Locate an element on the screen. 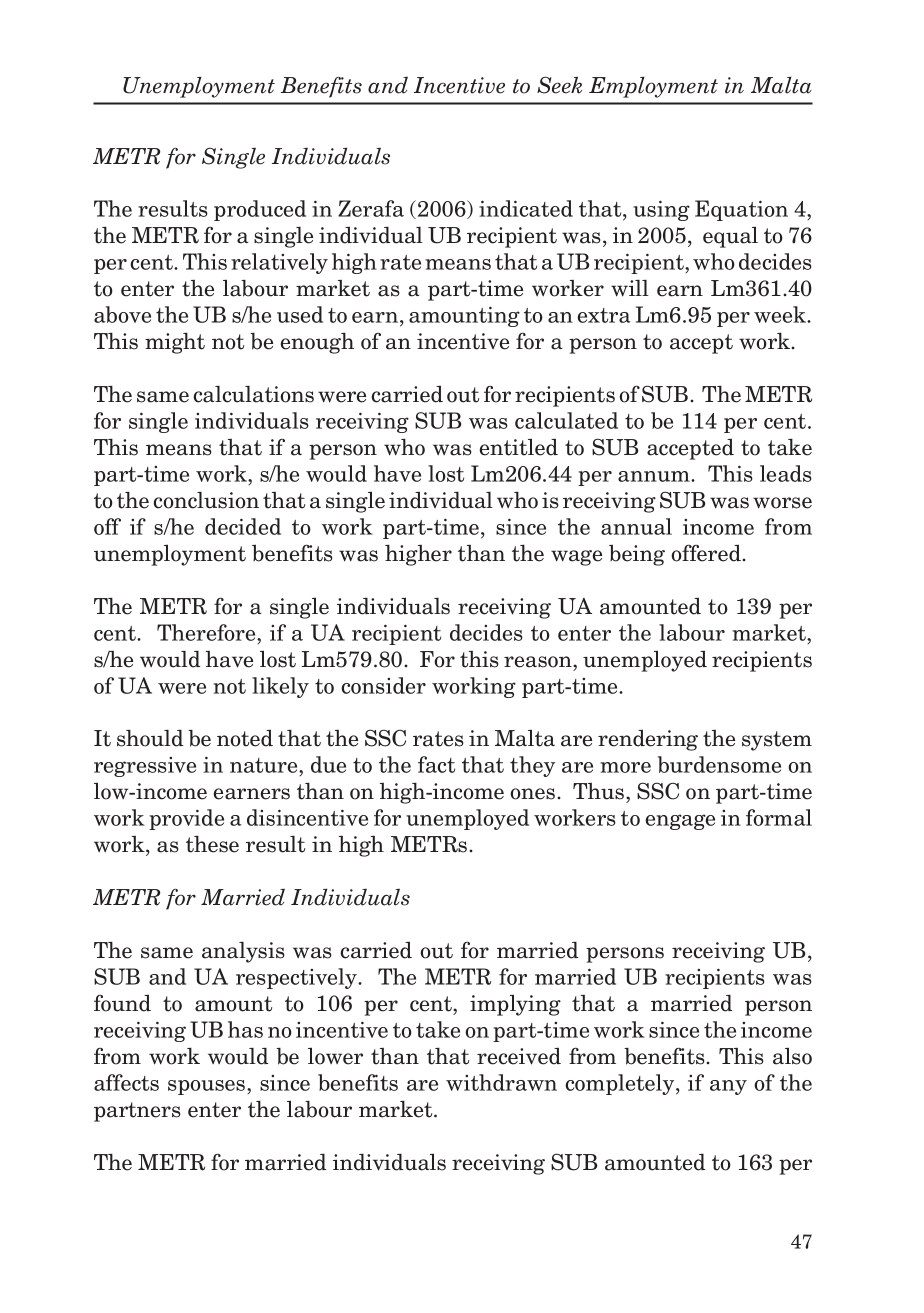  noted is located at coordinates (245, 738).
